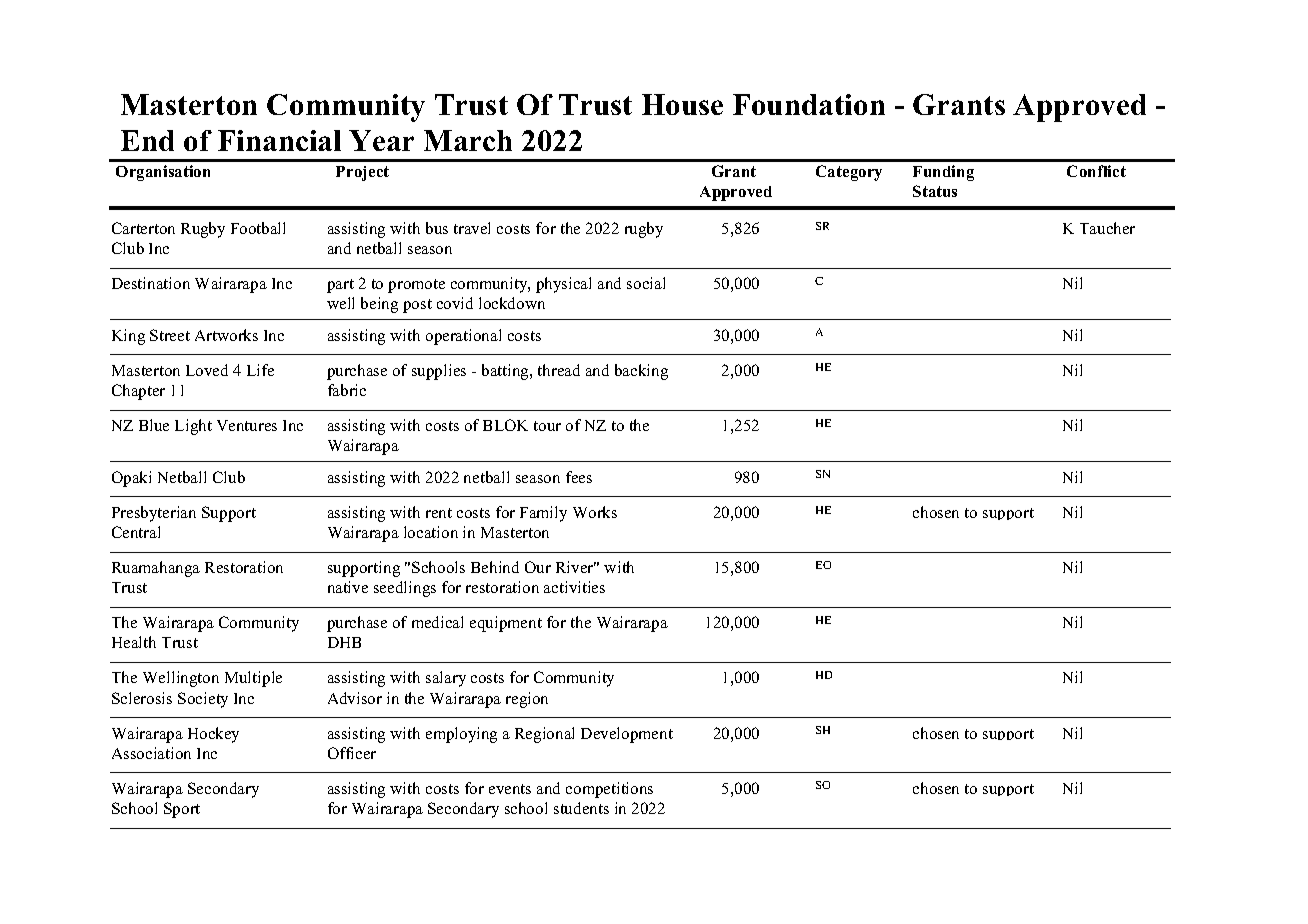  I want to click on social, so click(646, 283).
